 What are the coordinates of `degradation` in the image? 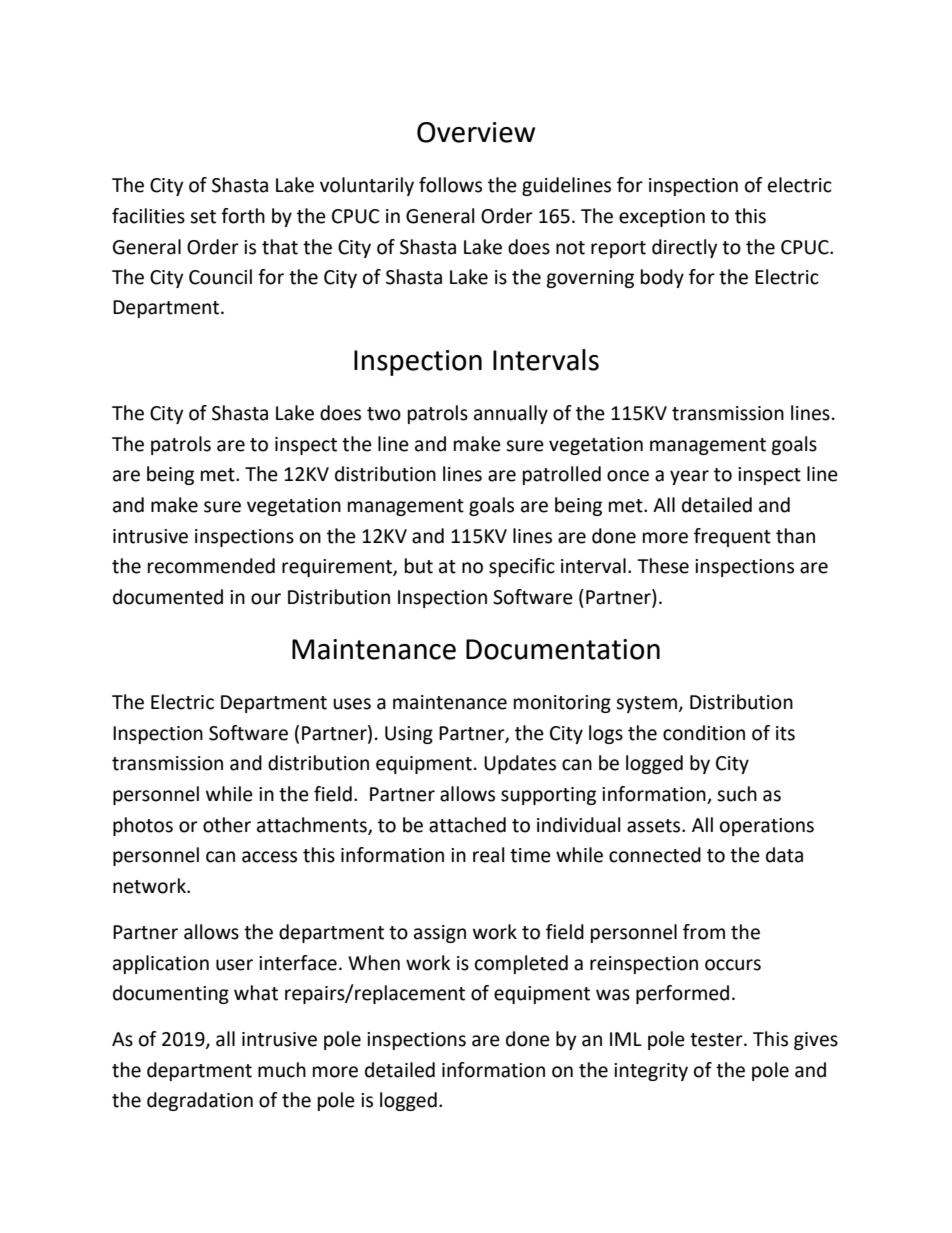 It's located at (200, 1101).
